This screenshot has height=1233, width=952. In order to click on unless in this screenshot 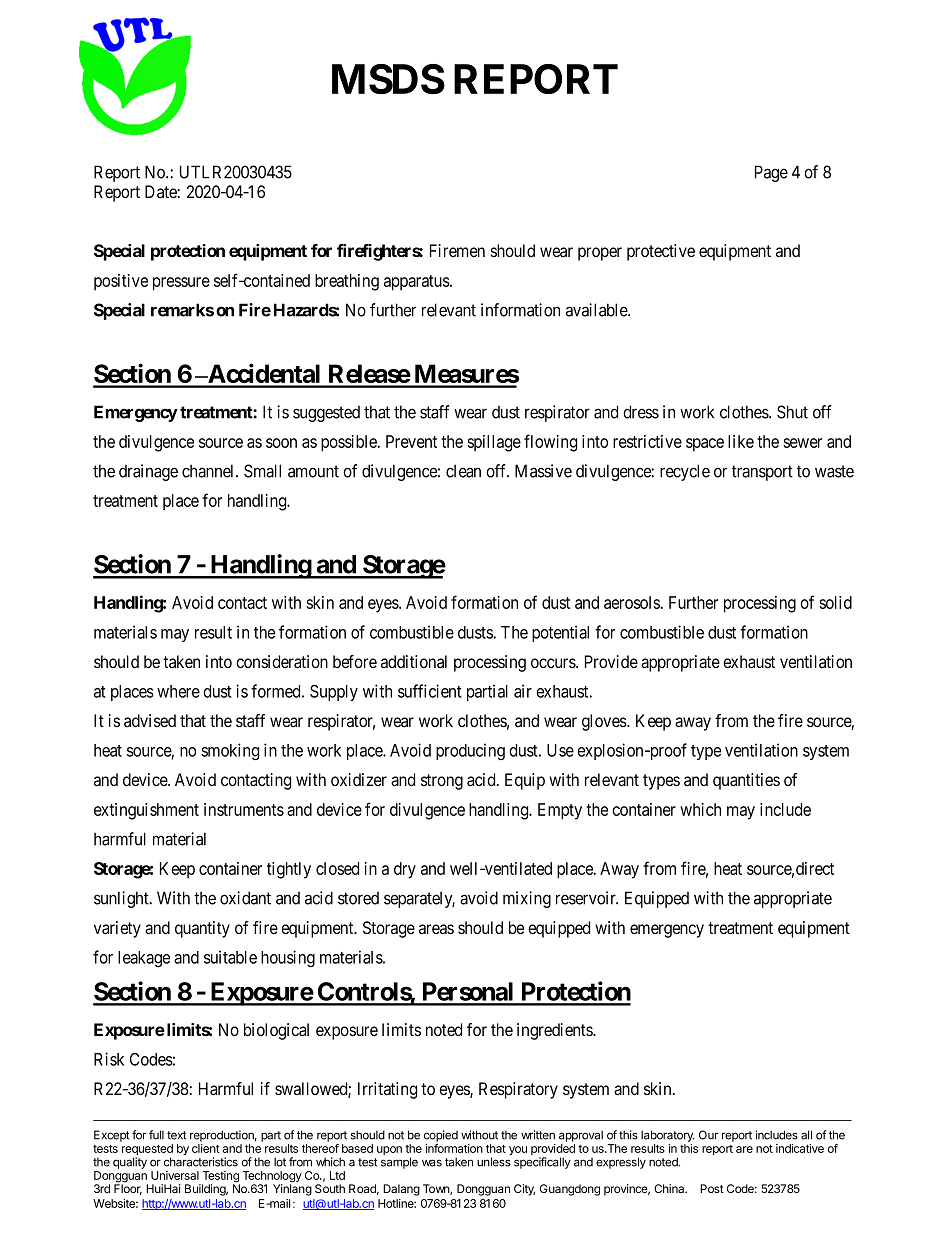, I will do `click(494, 1162)`.
